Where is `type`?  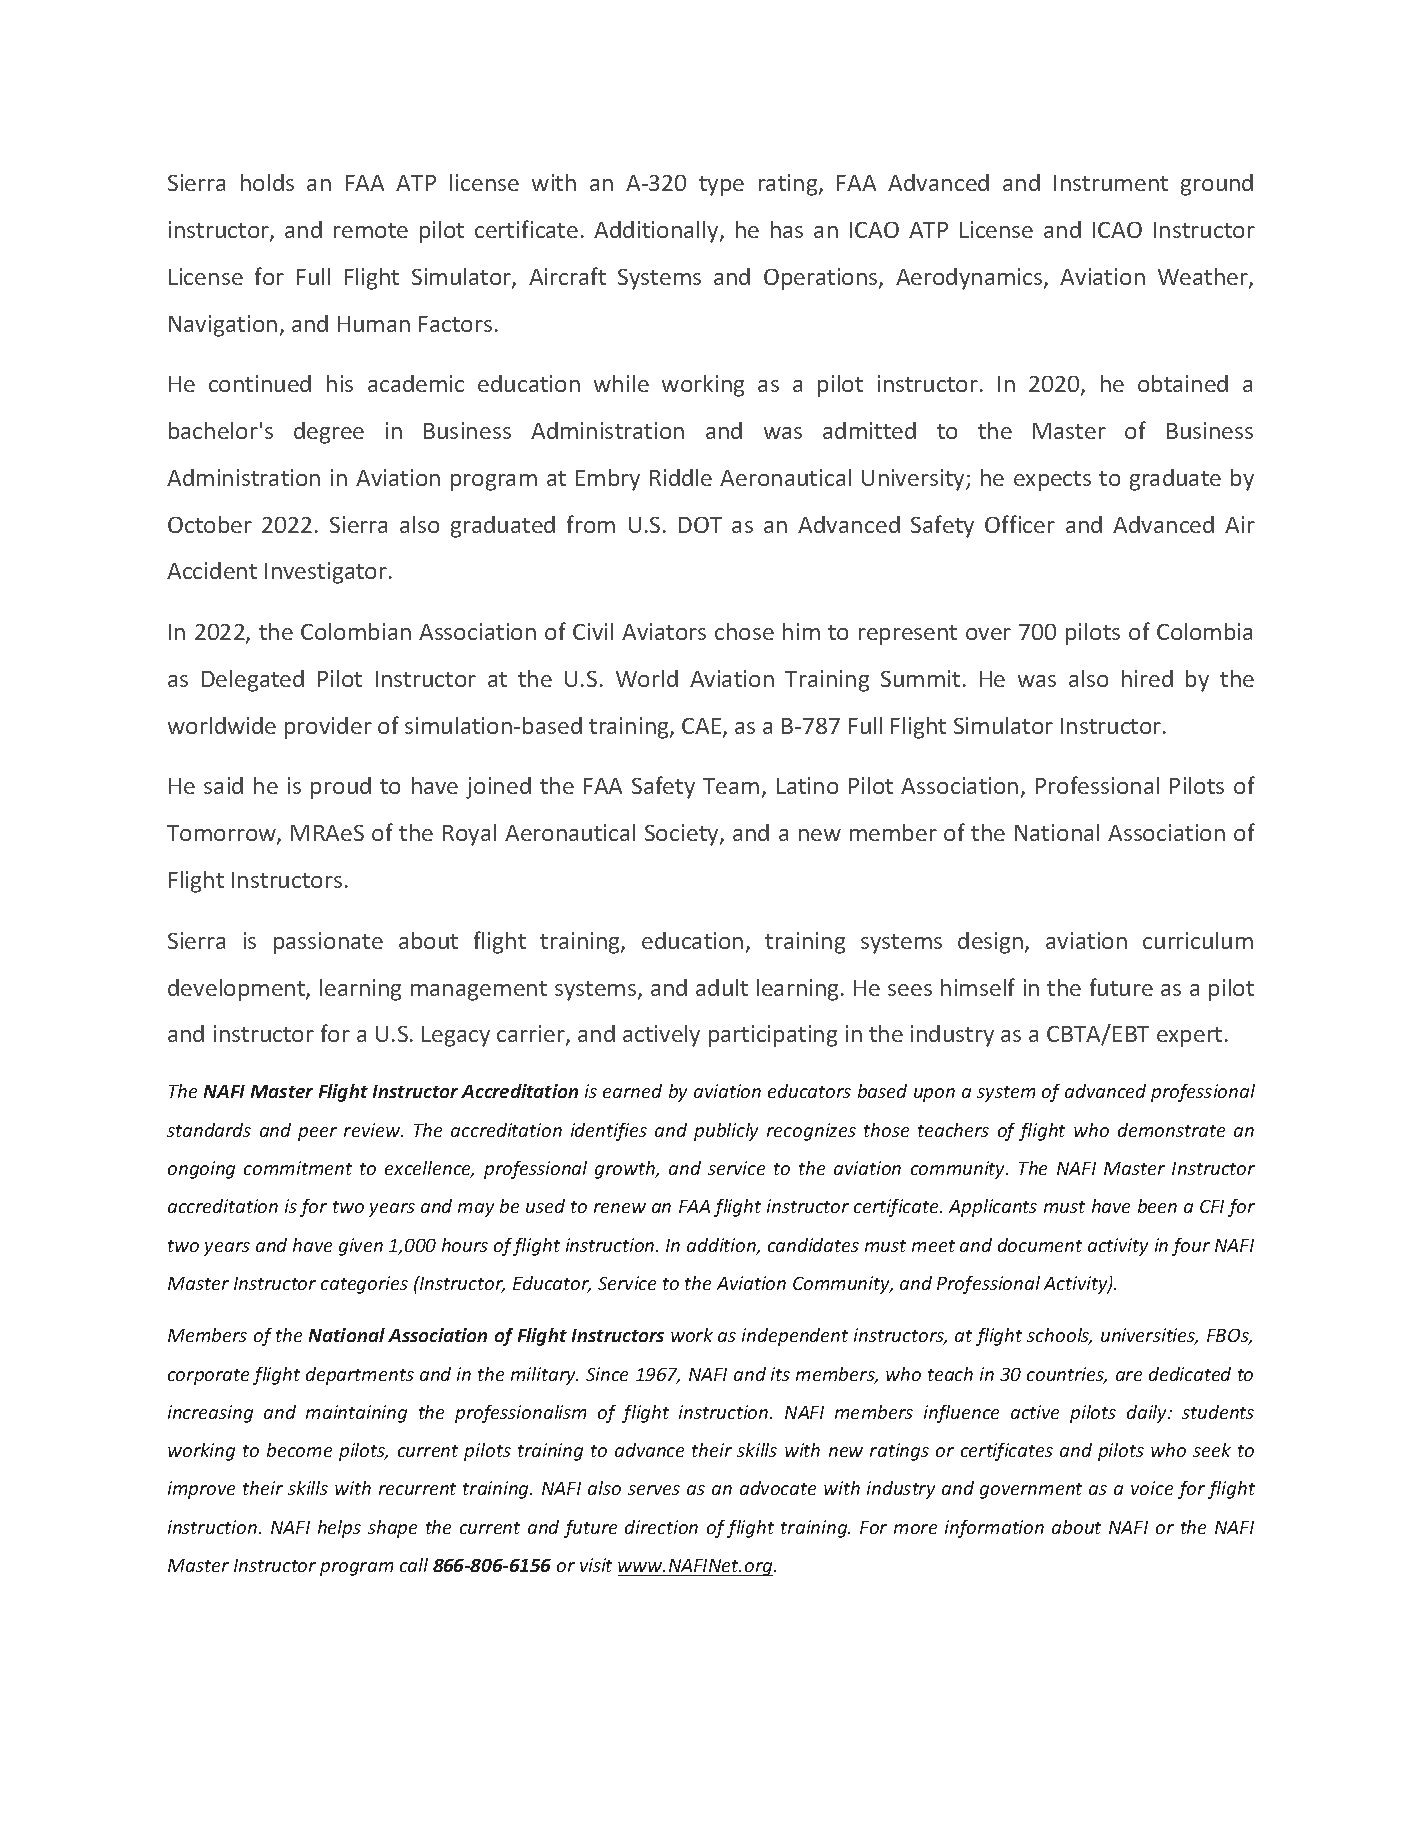 type is located at coordinates (721, 186).
